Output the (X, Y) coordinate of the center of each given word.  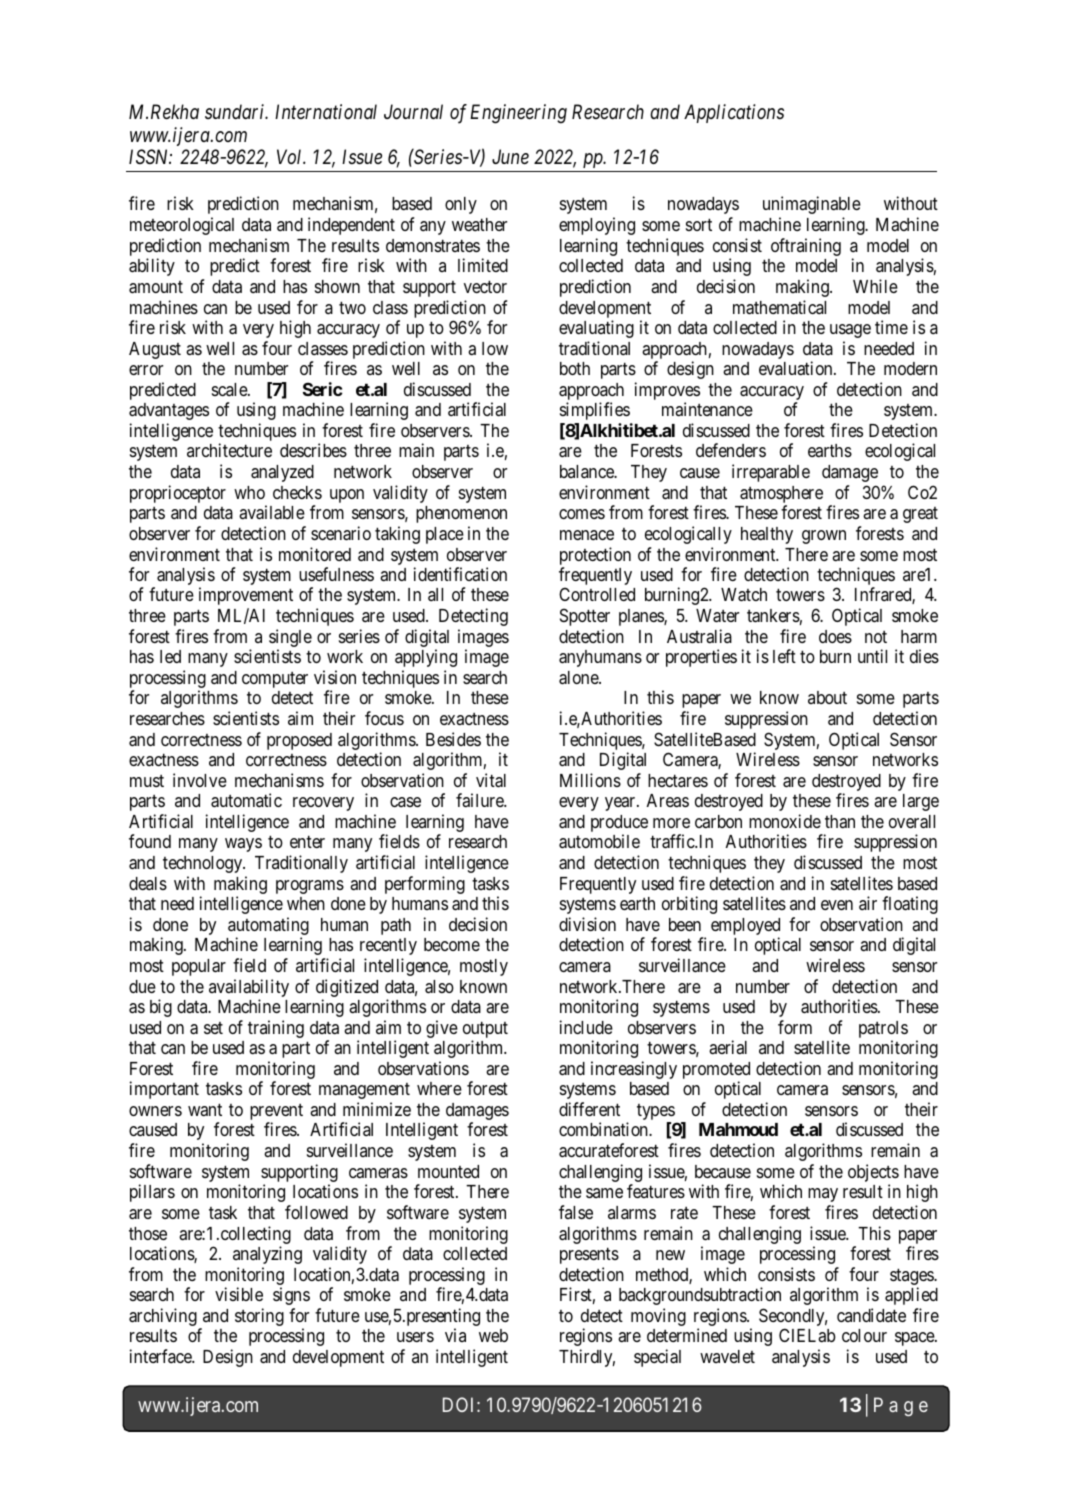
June (510, 157)
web (493, 1335)
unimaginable (812, 205)
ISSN (150, 157)
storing (259, 1317)
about (827, 697)
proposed (299, 741)
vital (491, 780)
